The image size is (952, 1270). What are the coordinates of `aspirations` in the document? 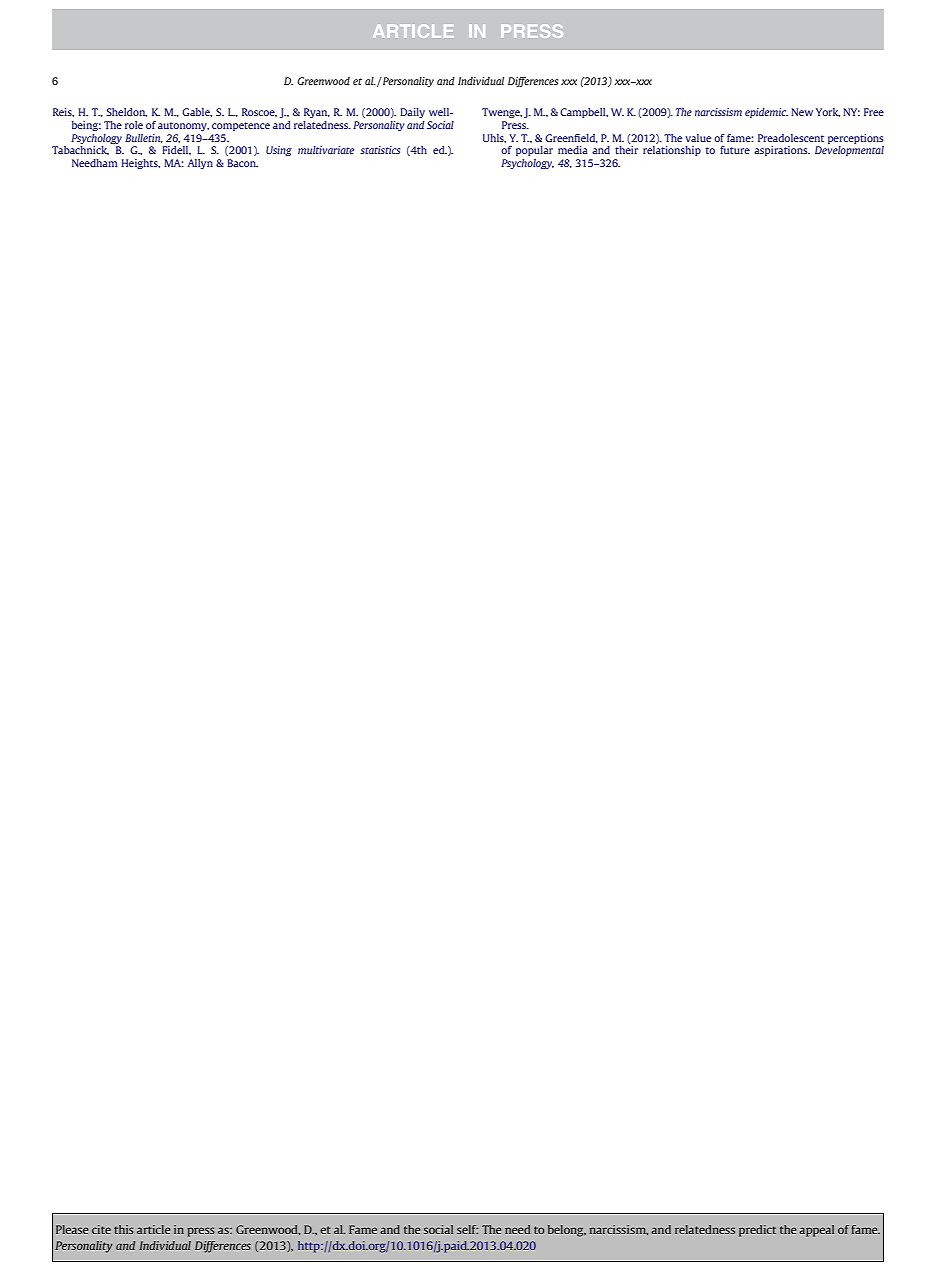 It's located at (782, 151).
